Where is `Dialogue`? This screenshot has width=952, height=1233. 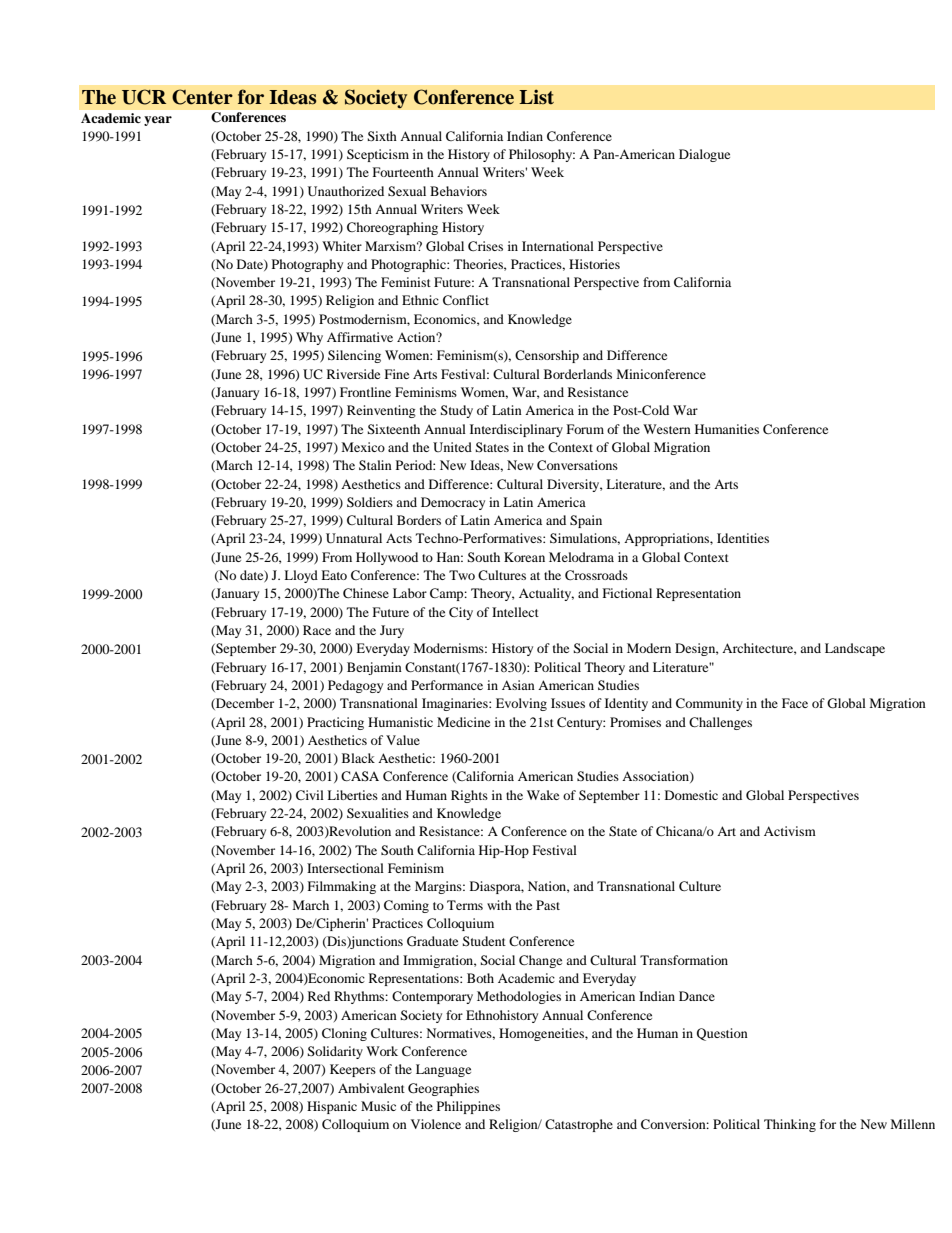
Dialogue is located at coordinates (704, 155).
